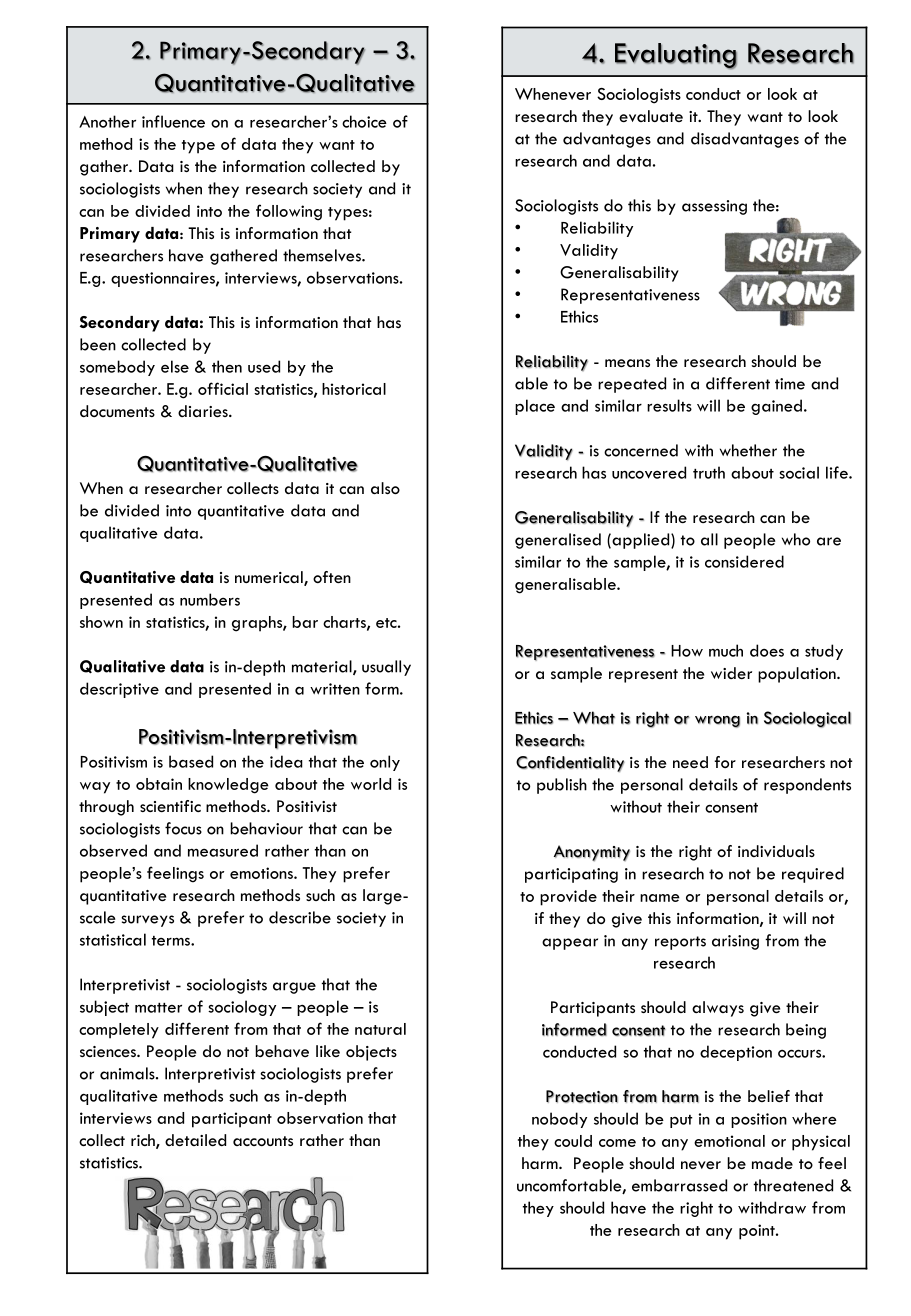  I want to click on Evaluating, so click(676, 56).
